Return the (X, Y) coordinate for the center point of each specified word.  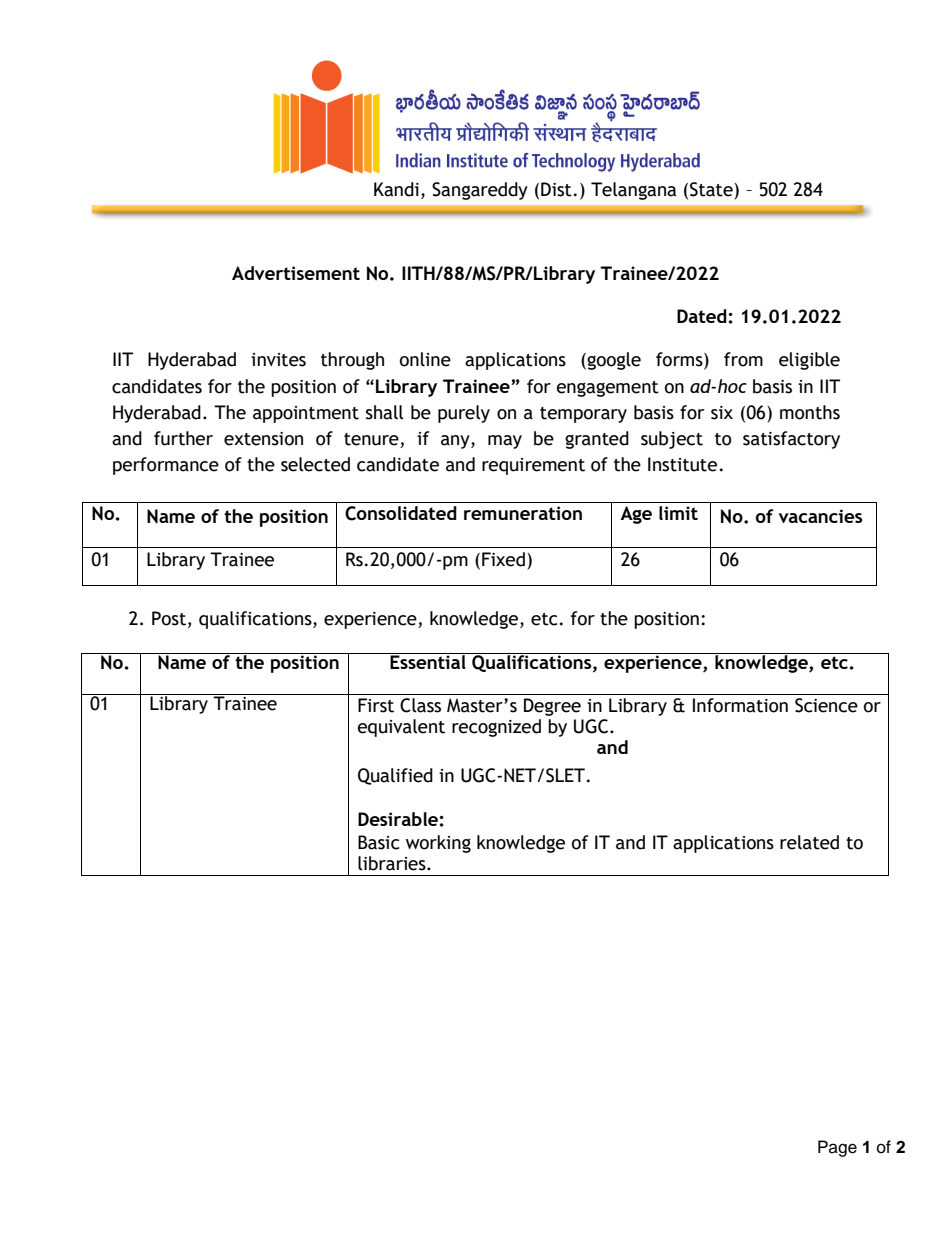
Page (837, 1148)
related (809, 842)
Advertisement (296, 273)
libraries (393, 863)
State (712, 189)
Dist (556, 189)
